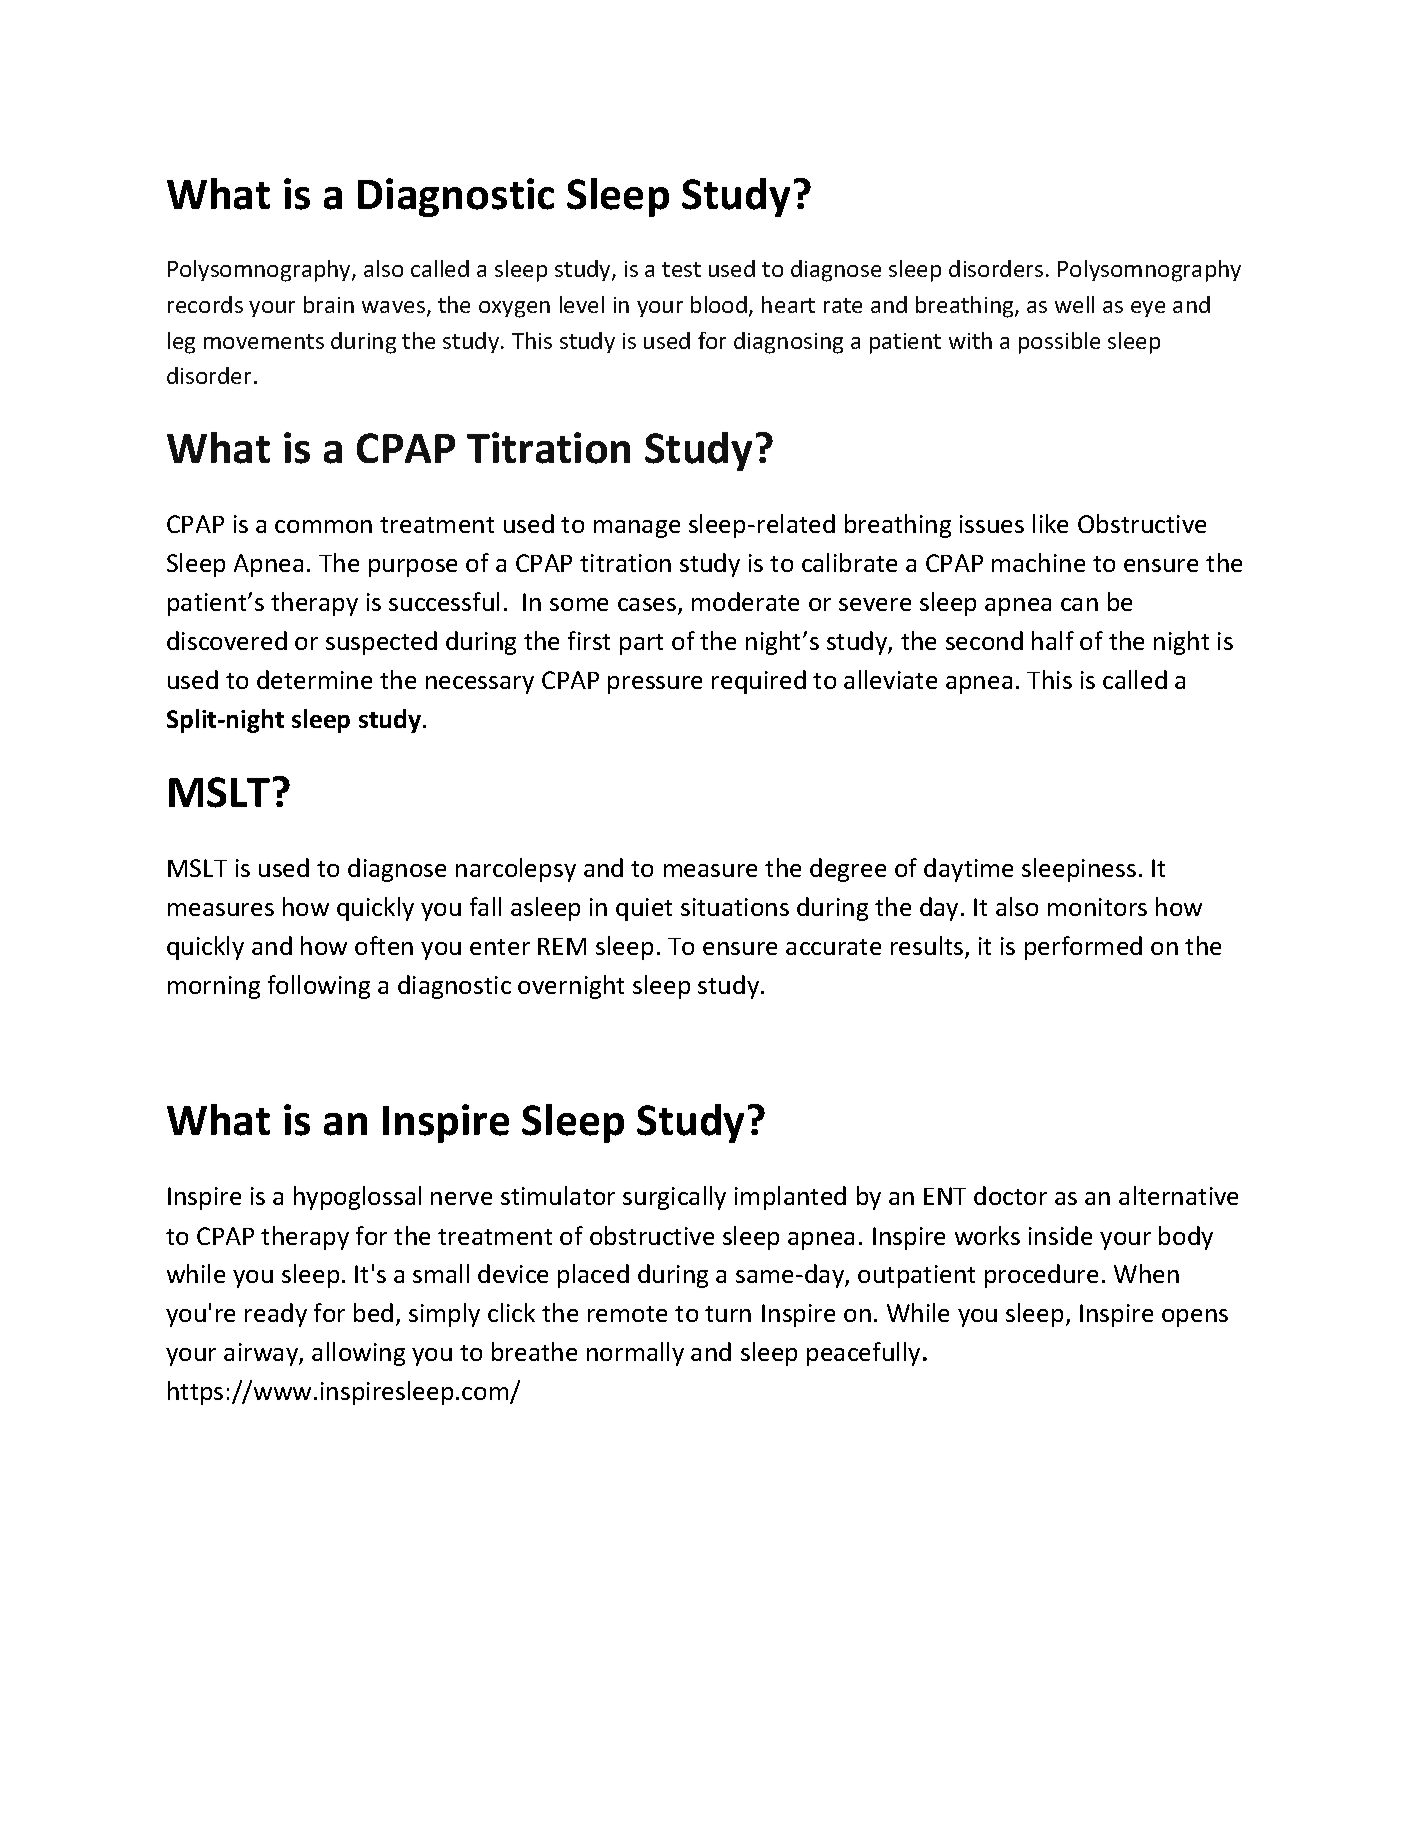 This image has width=1412, height=1827. Describe the element at coordinates (641, 644) in the image. I see `part` at that location.
